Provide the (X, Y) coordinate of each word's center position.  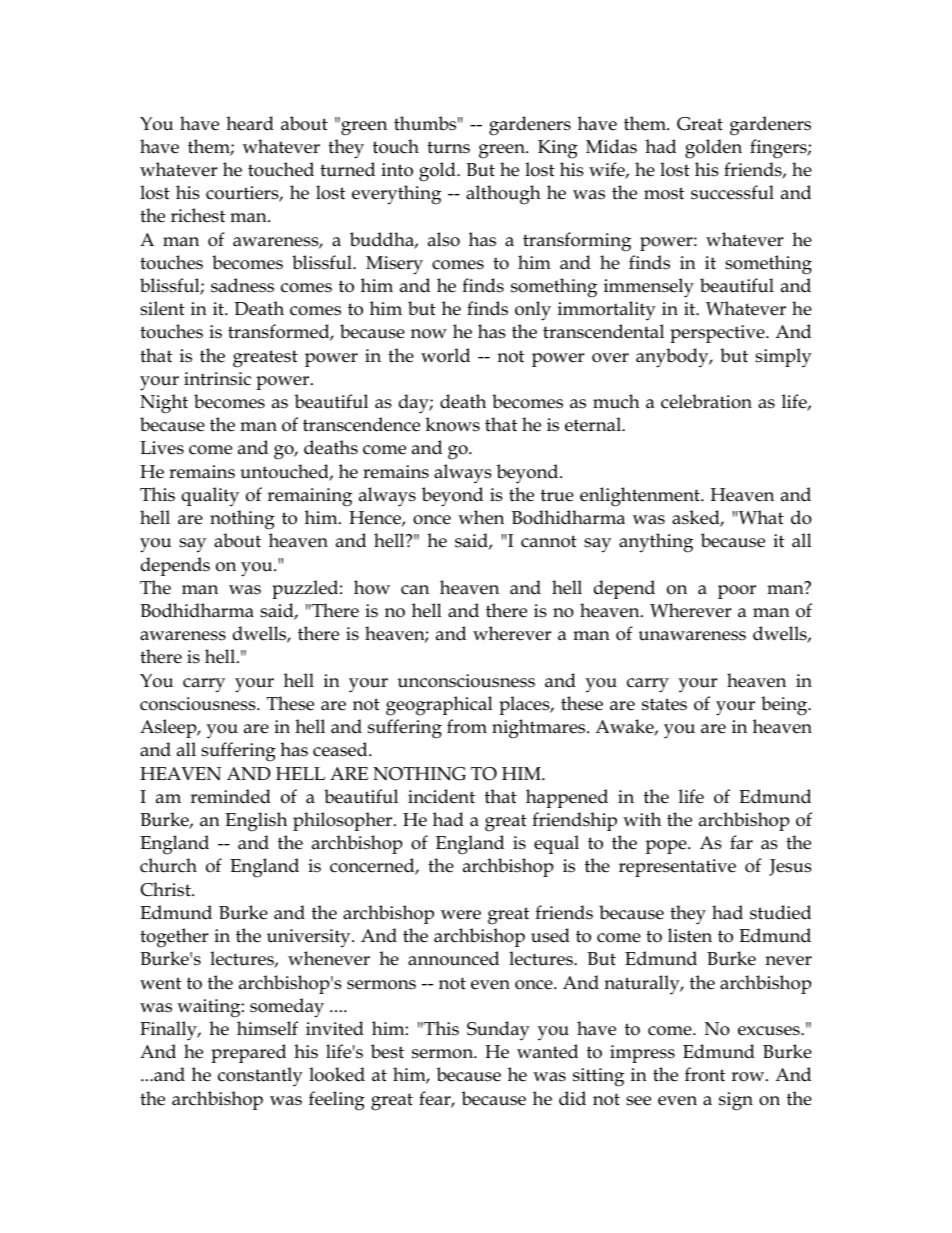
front (705, 1074)
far (741, 842)
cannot (549, 541)
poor (737, 592)
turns (448, 147)
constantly (260, 1077)
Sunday (498, 1031)
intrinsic (217, 379)
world (445, 355)
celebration (706, 401)
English (256, 822)
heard (250, 123)
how (372, 587)
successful (732, 192)
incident (441, 796)
